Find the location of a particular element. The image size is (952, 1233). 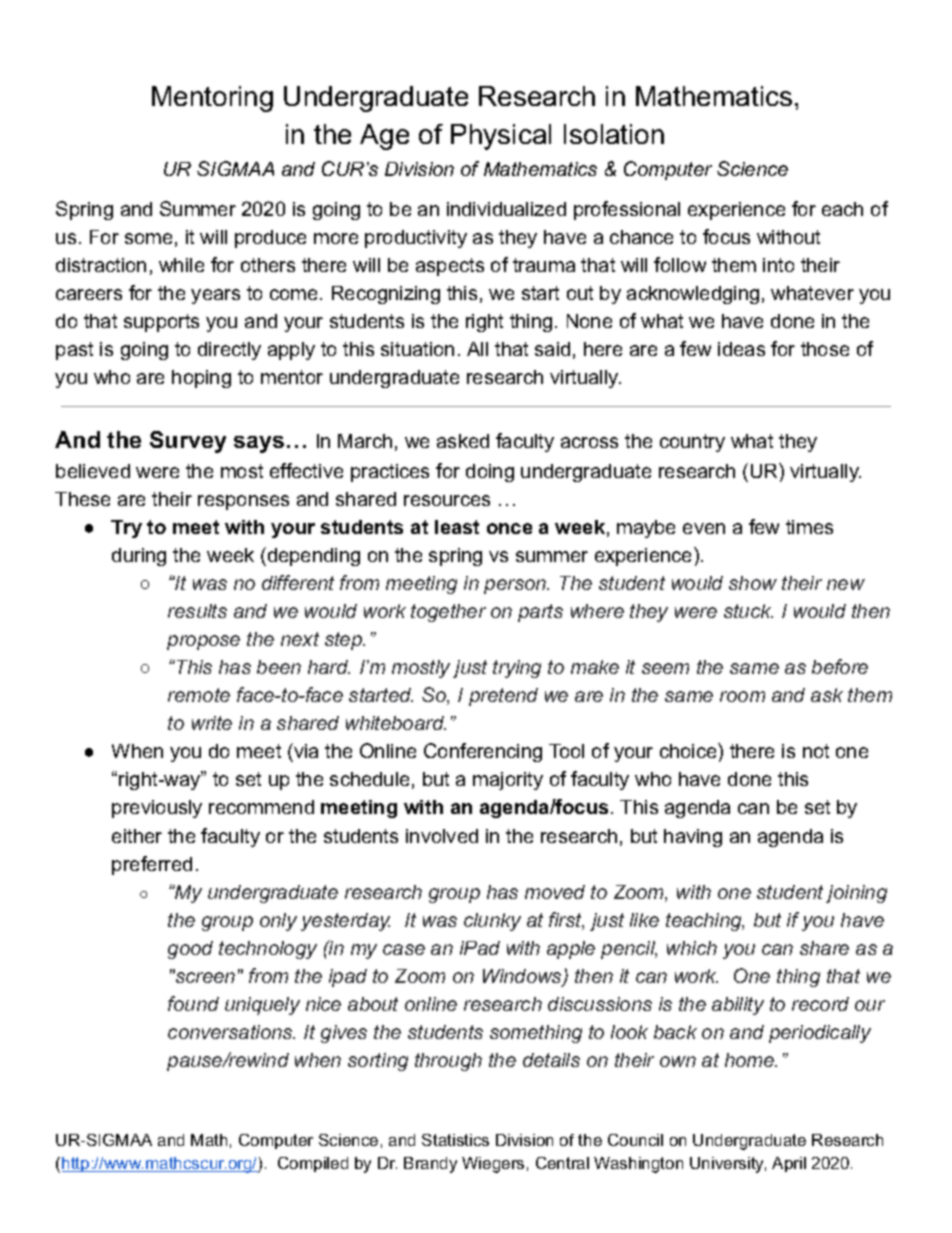

produce is located at coordinates (270, 239).
